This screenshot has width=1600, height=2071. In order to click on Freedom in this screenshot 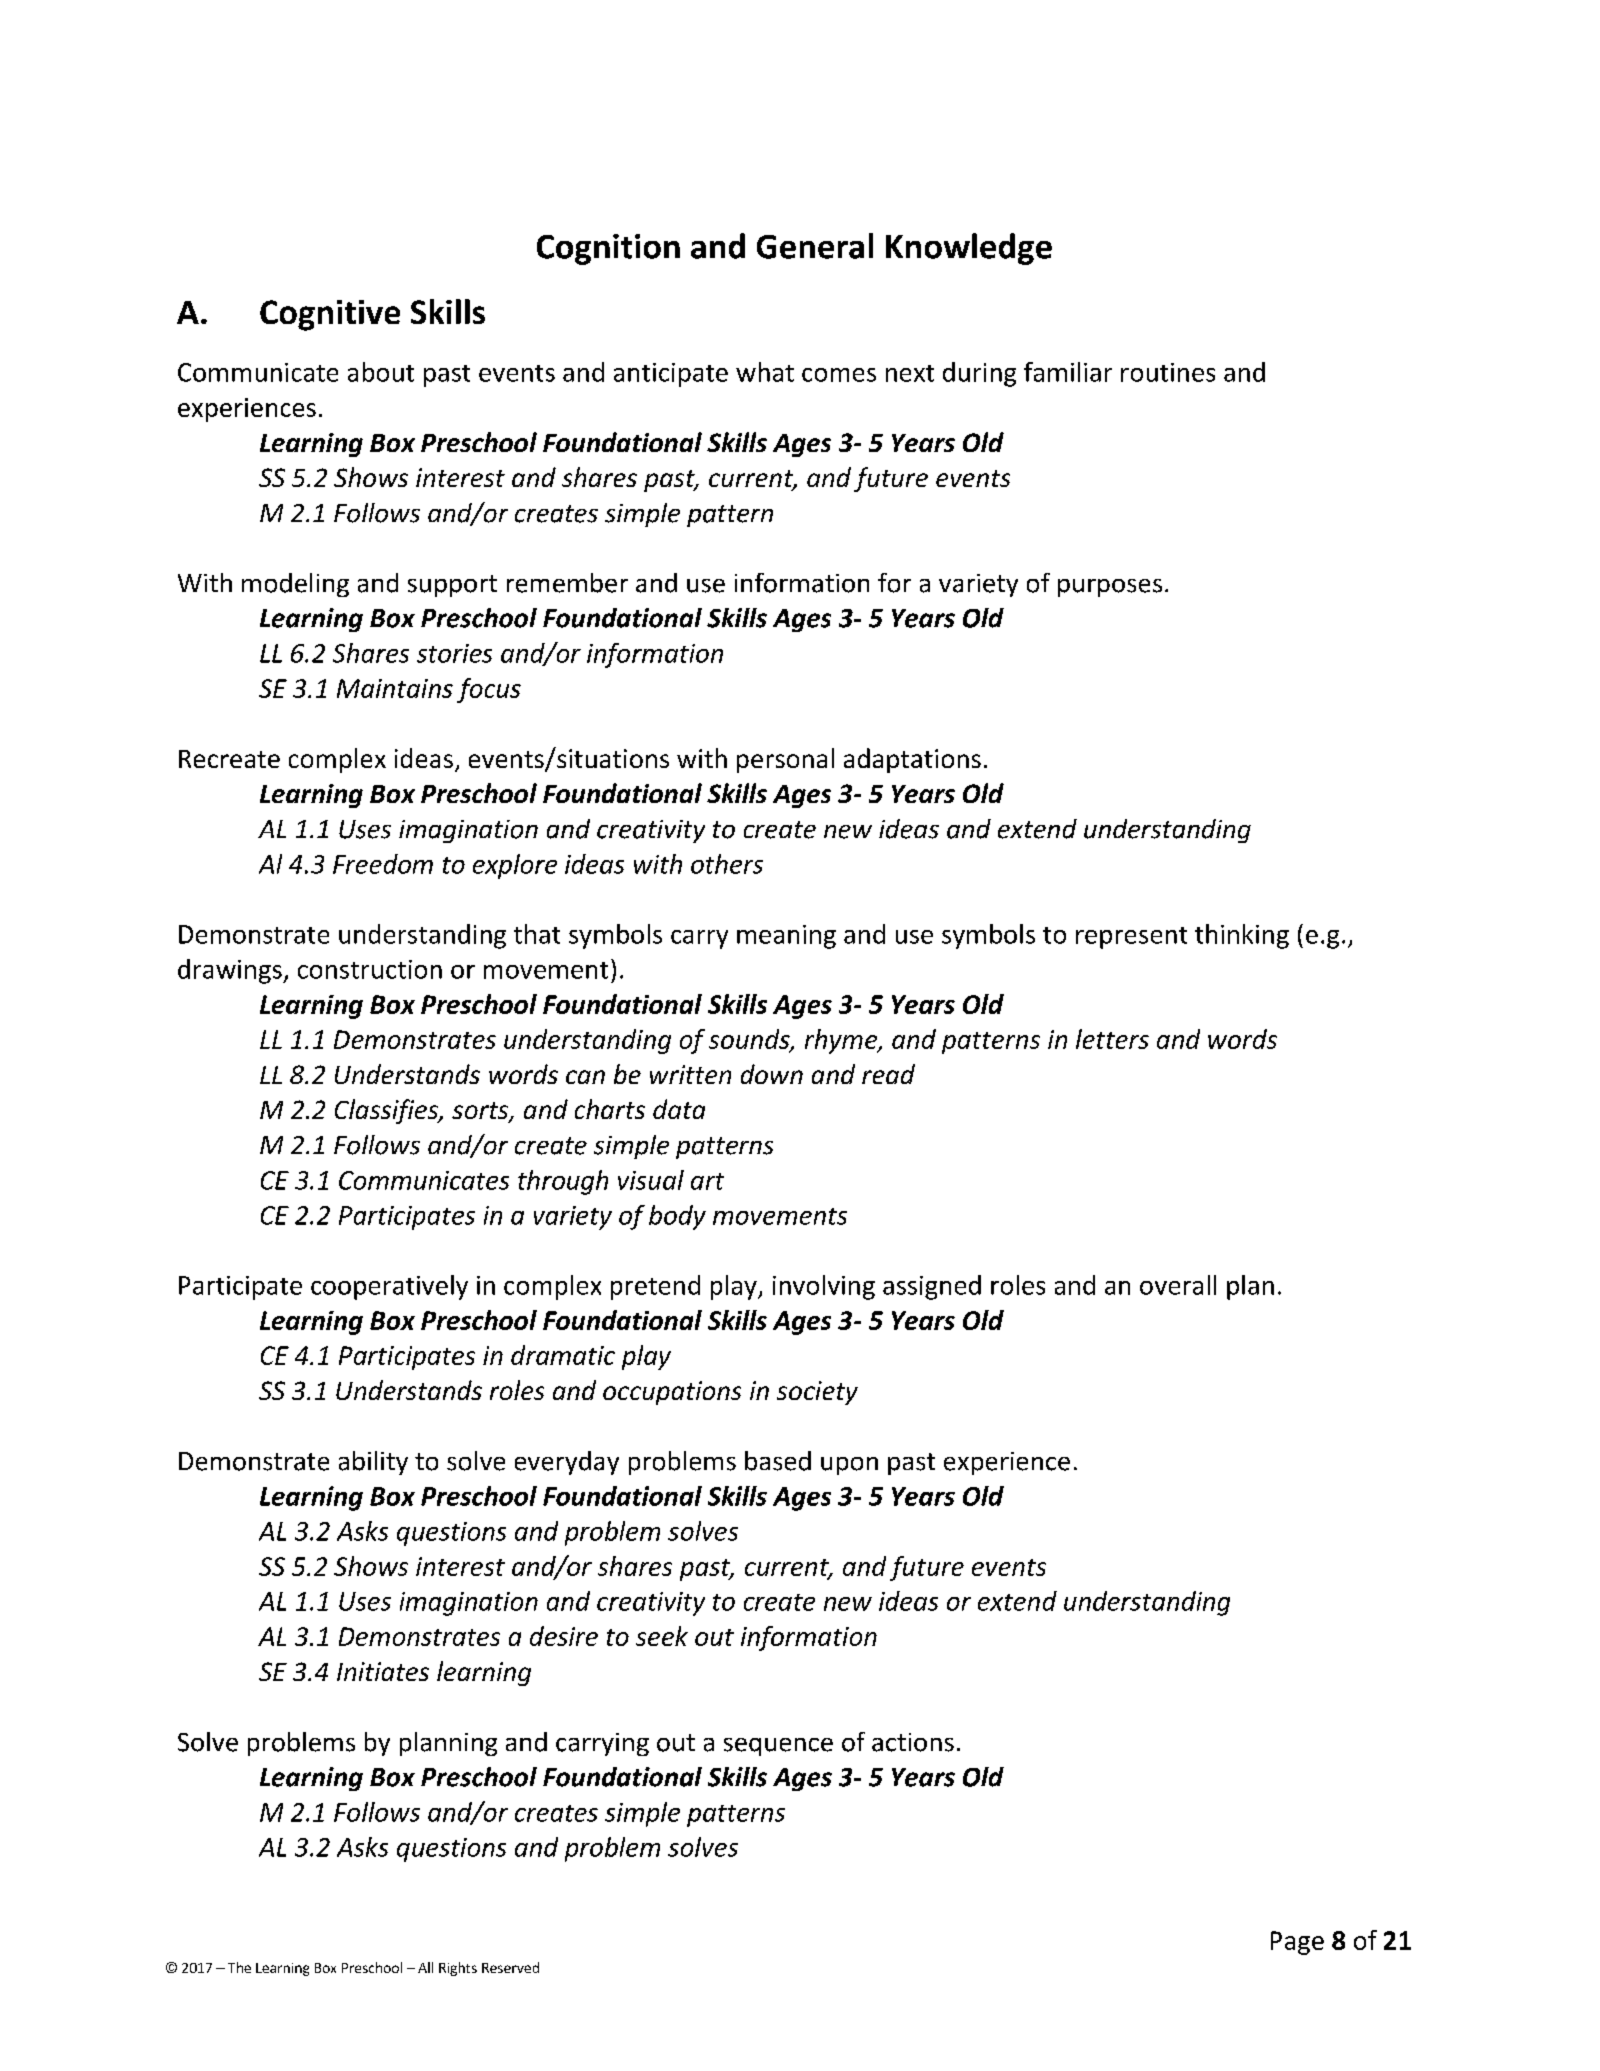, I will do `click(383, 864)`.
